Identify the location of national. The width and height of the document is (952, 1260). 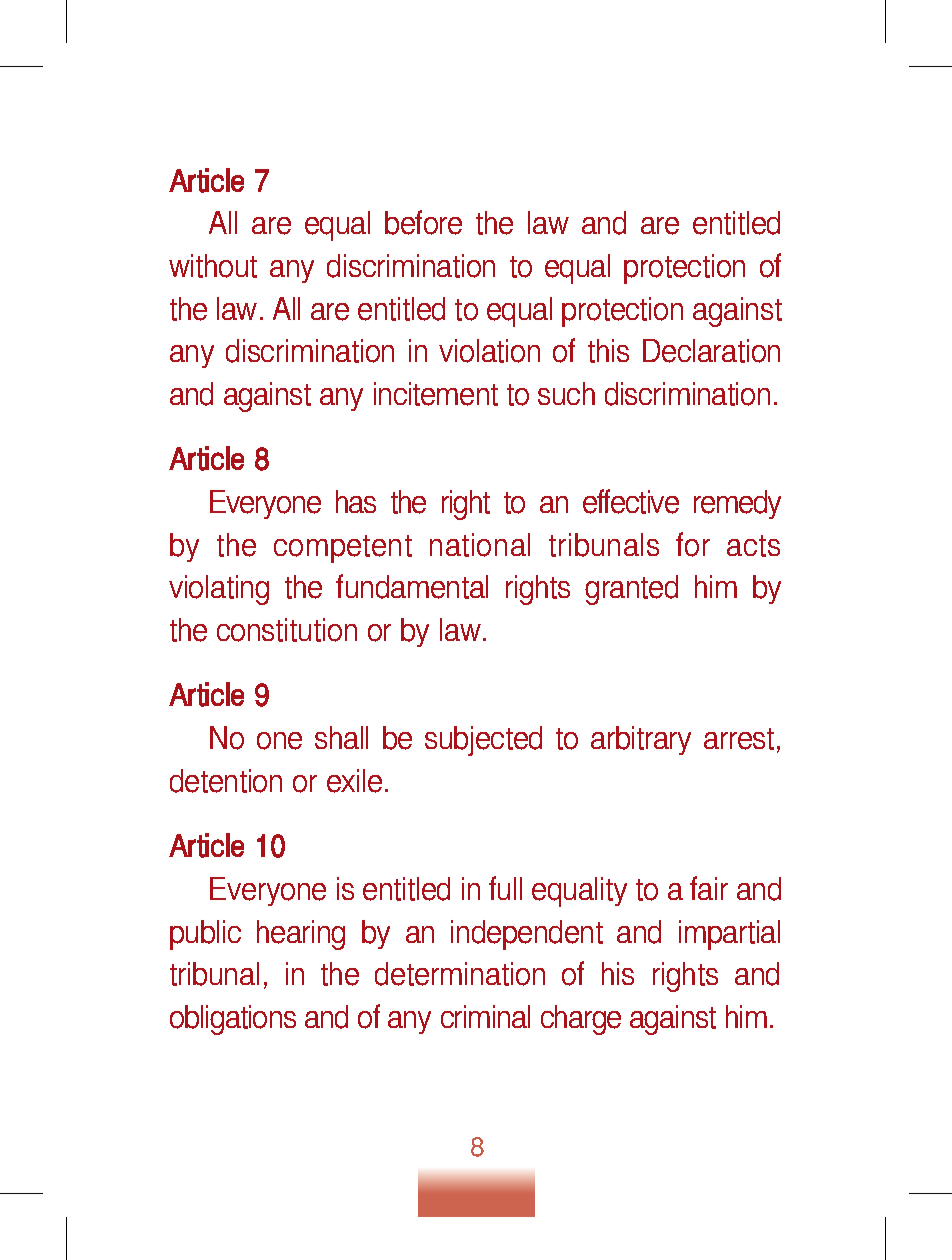
(480, 545).
